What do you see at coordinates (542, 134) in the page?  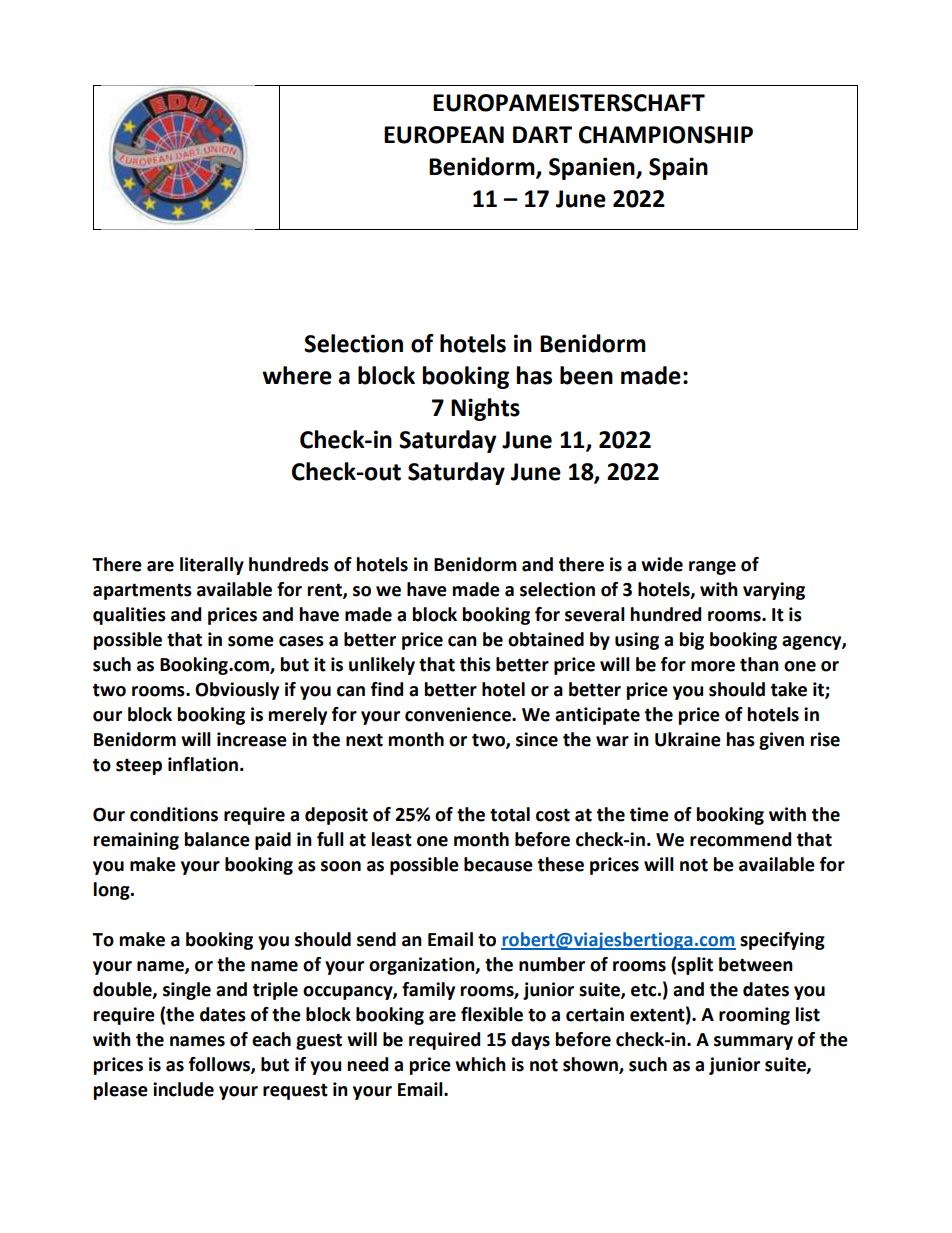 I see `DART` at bounding box center [542, 134].
